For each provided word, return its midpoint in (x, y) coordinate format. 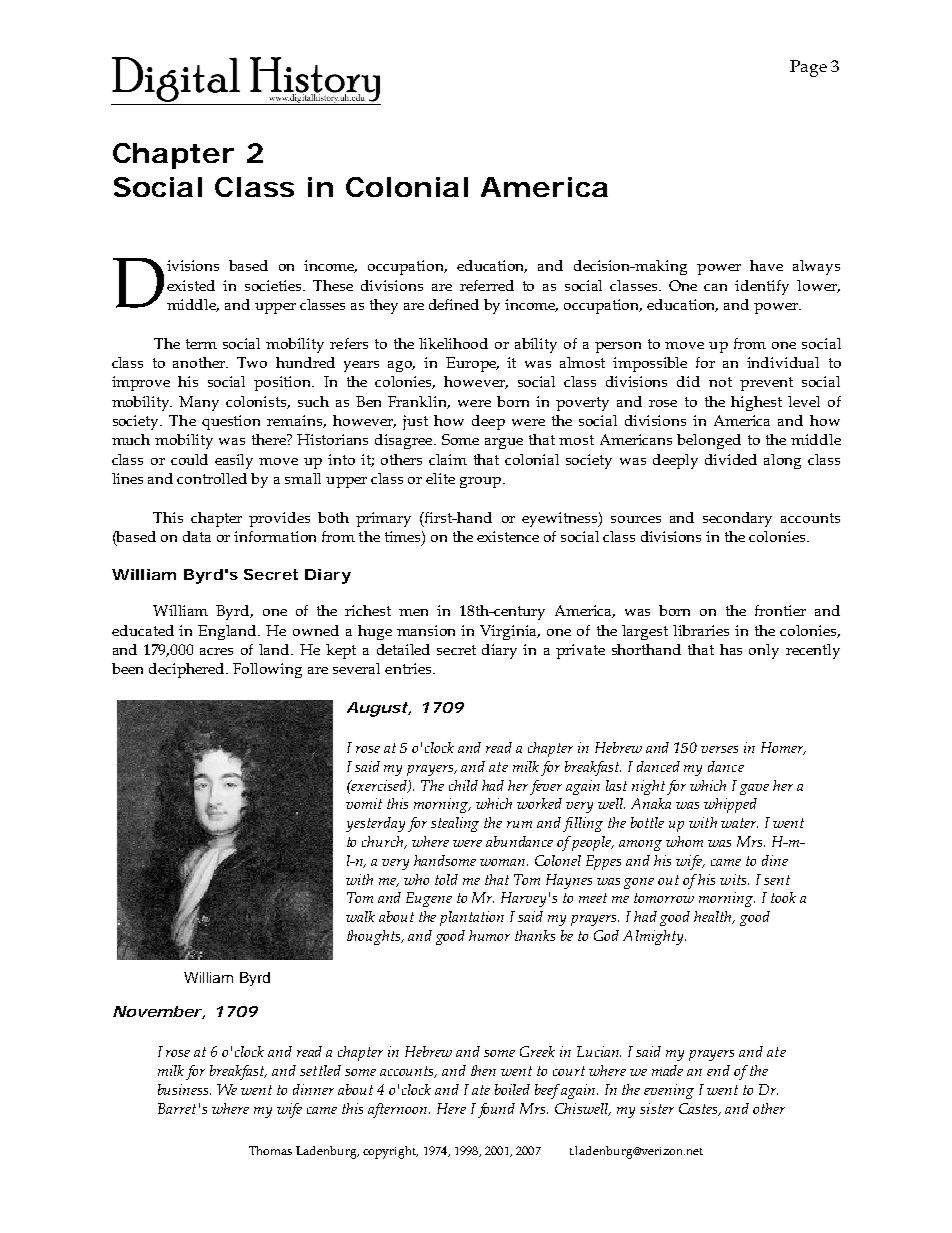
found (496, 1110)
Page (808, 68)
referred (487, 285)
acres (216, 651)
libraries (701, 630)
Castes (699, 1109)
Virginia (510, 632)
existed (191, 285)
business (184, 1089)
